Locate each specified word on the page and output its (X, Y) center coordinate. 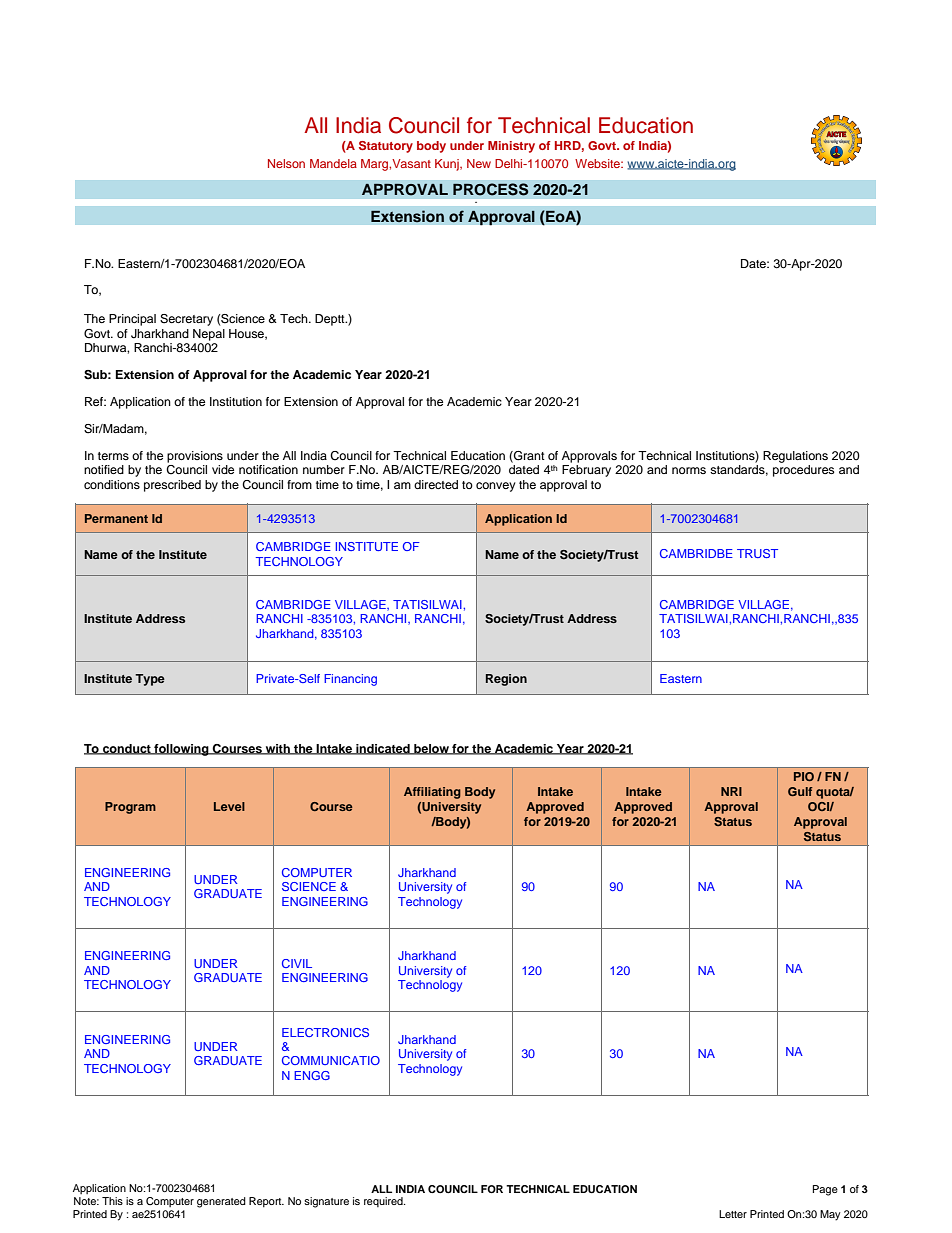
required (384, 1202)
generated (221, 1202)
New (479, 163)
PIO (804, 776)
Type (150, 680)
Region (506, 680)
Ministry (511, 147)
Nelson (286, 163)
